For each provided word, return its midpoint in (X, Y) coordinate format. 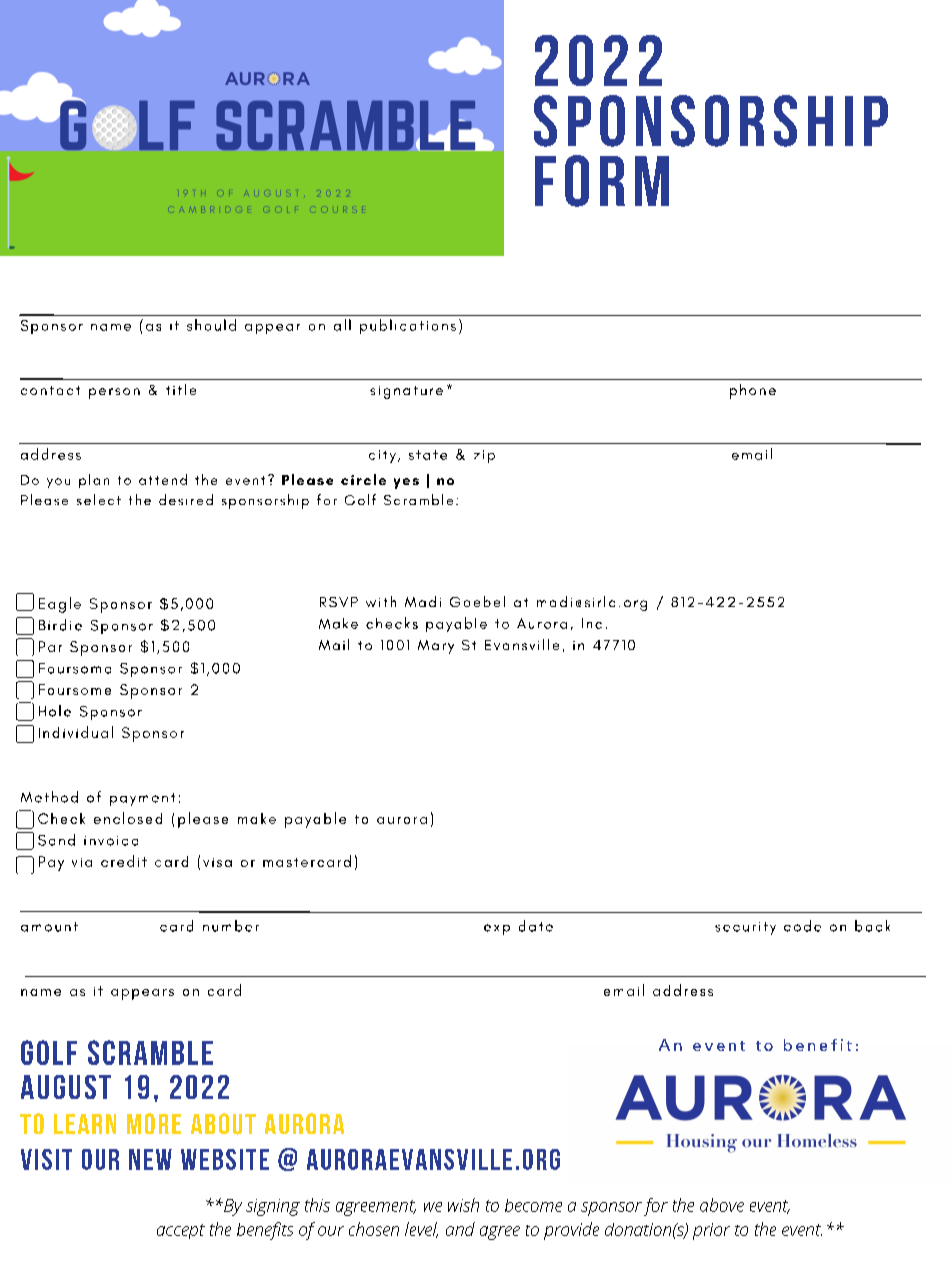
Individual (76, 732)
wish (463, 1205)
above (722, 1205)
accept (181, 1231)
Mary (436, 647)
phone (753, 391)
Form (602, 181)
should (211, 325)
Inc (592, 623)
